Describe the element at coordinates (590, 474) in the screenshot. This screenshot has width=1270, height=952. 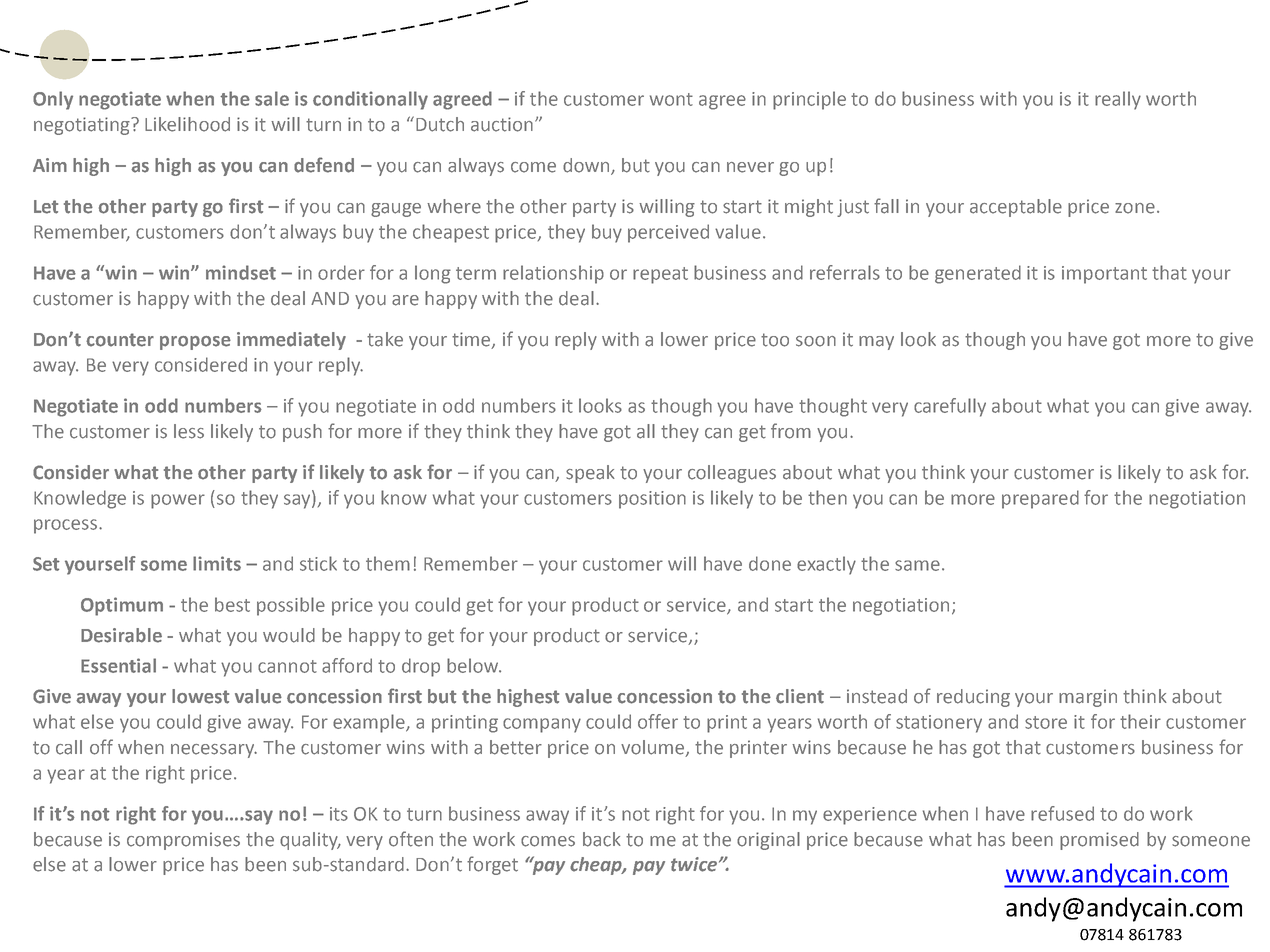
I see `speak` at that location.
